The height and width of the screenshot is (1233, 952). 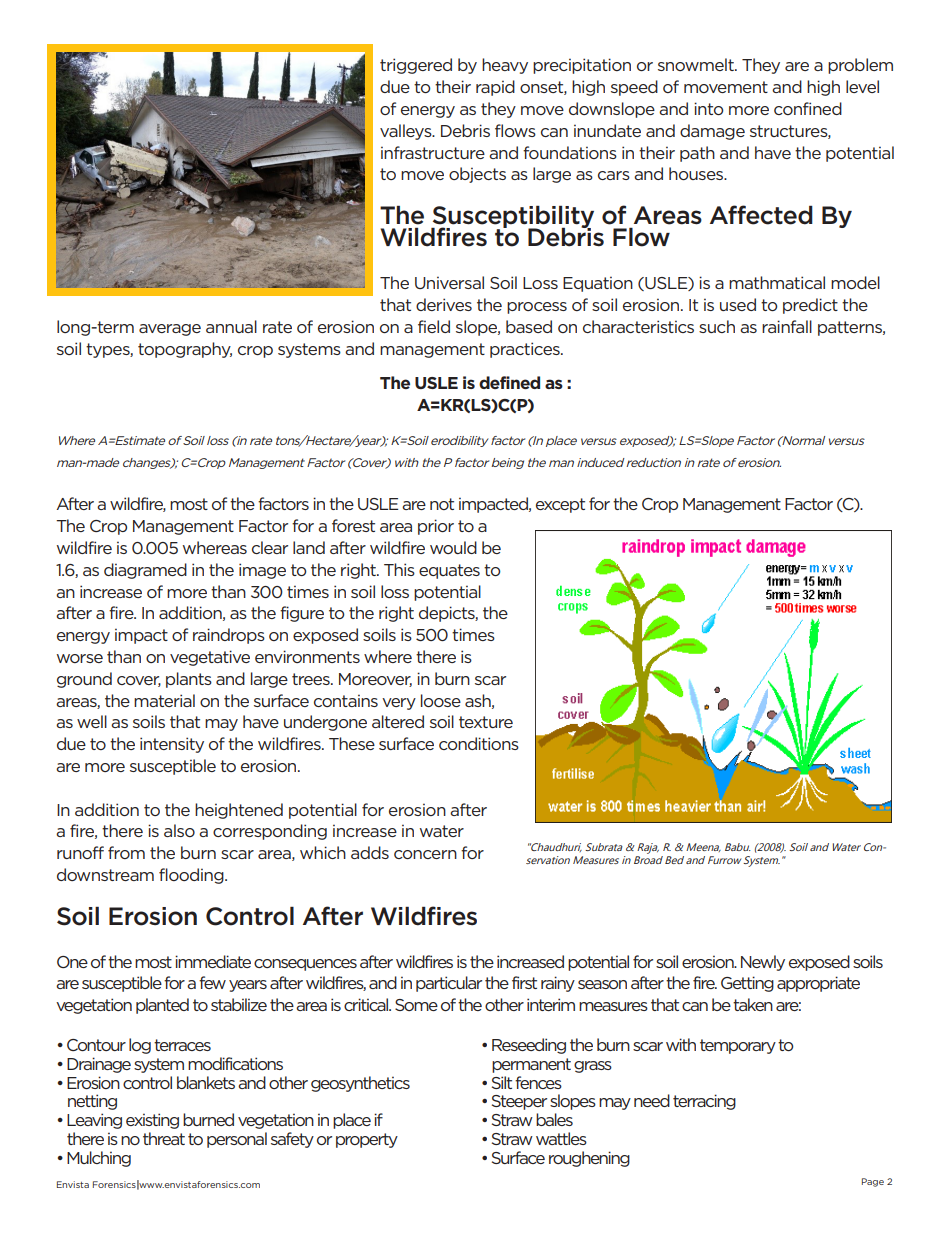 I want to click on Steeper, so click(x=519, y=1102).
